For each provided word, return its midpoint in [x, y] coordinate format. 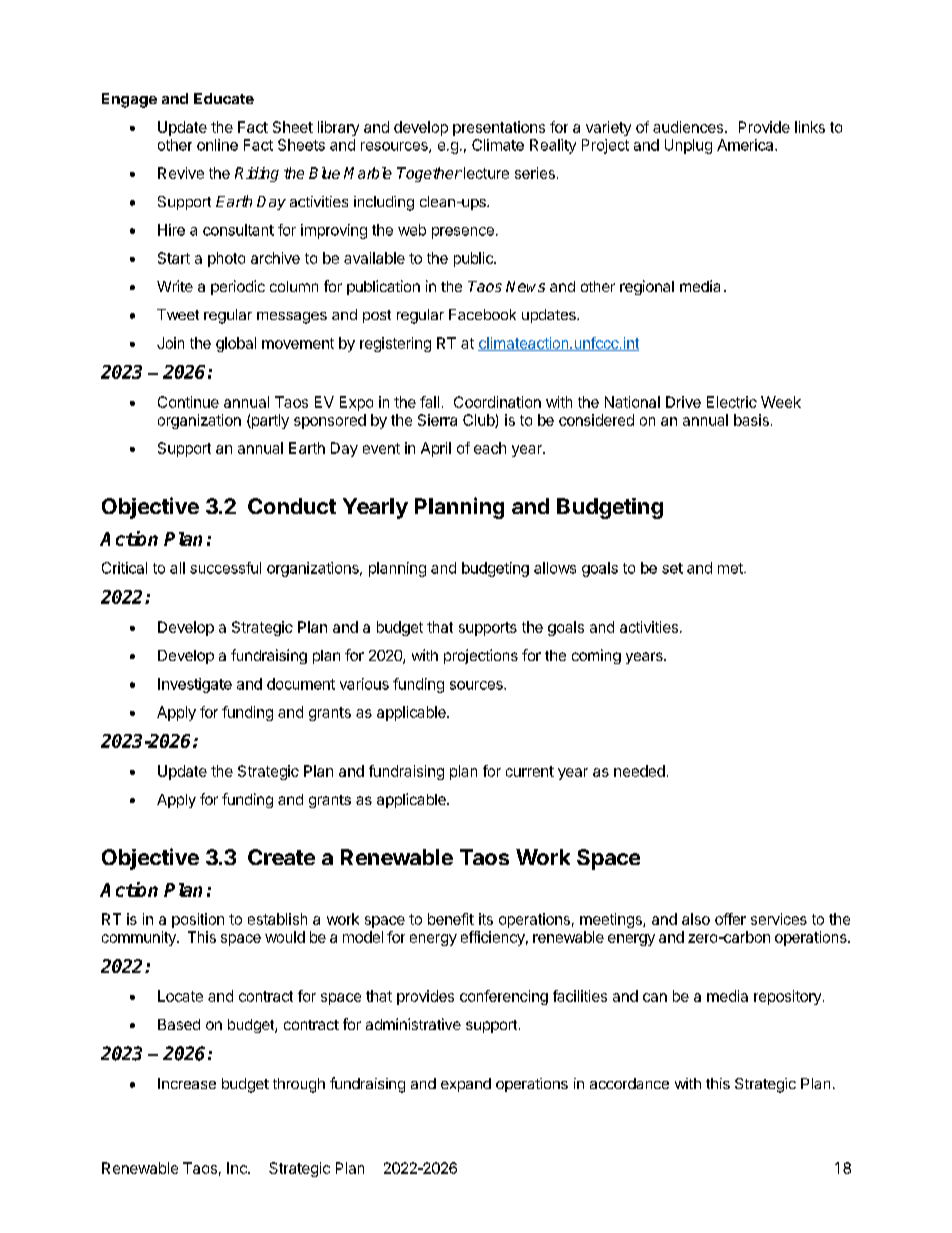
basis [751, 420]
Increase [187, 1083]
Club [479, 421]
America [746, 145]
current [530, 771]
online [217, 145]
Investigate [195, 685]
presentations [499, 128]
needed [639, 771]
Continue [188, 402]
